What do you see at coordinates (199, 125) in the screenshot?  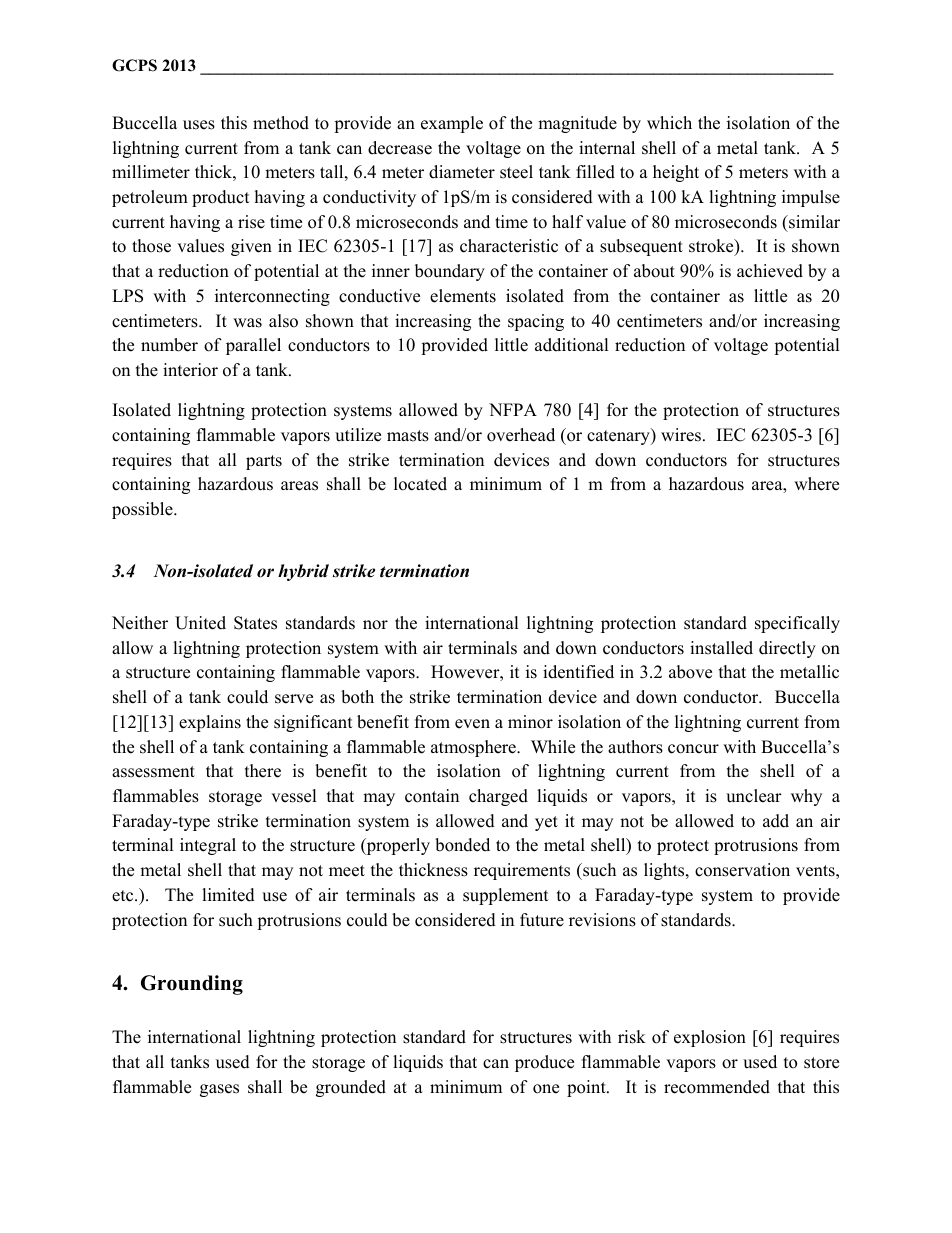 I see `uses` at bounding box center [199, 125].
